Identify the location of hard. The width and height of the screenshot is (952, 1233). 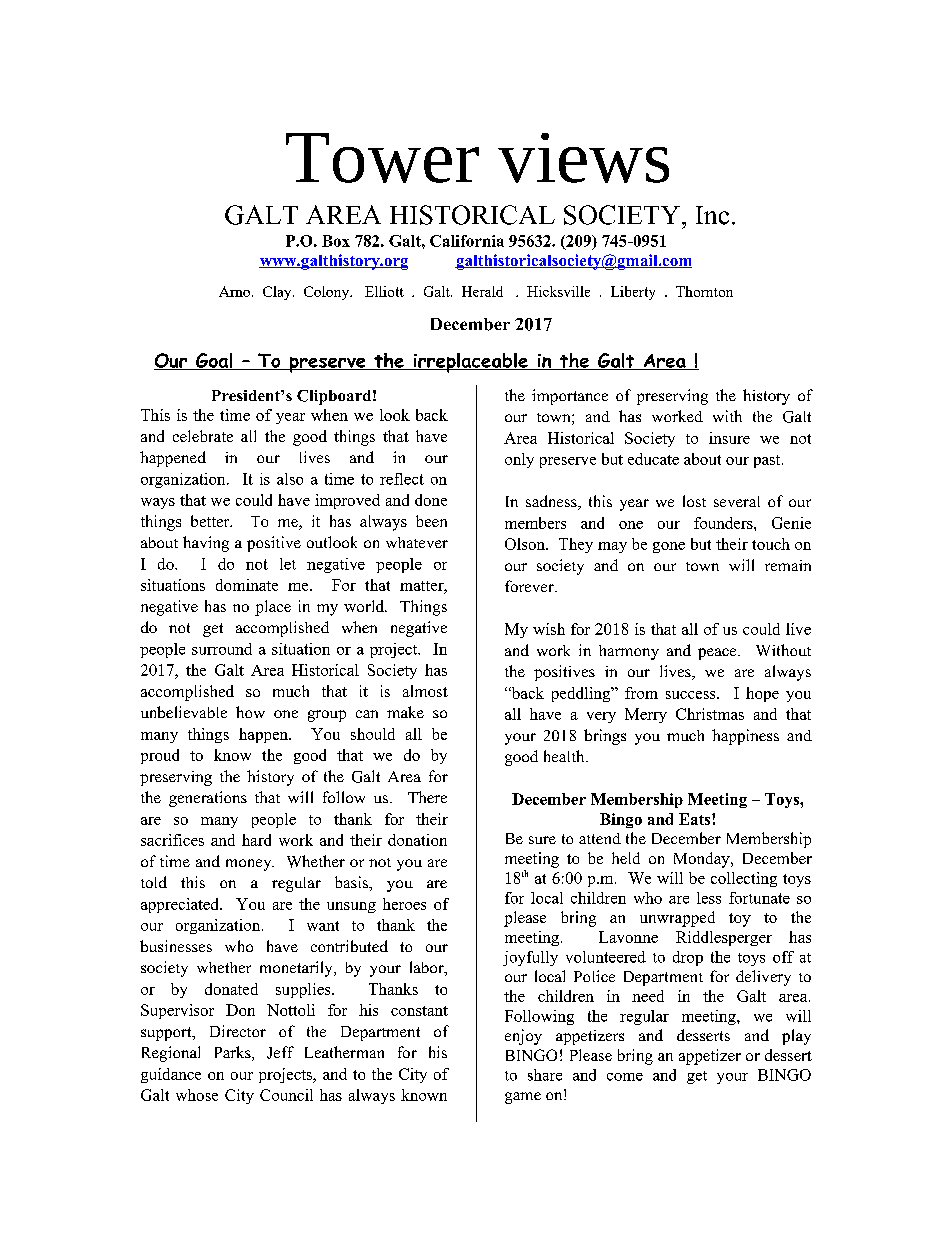
(256, 840).
